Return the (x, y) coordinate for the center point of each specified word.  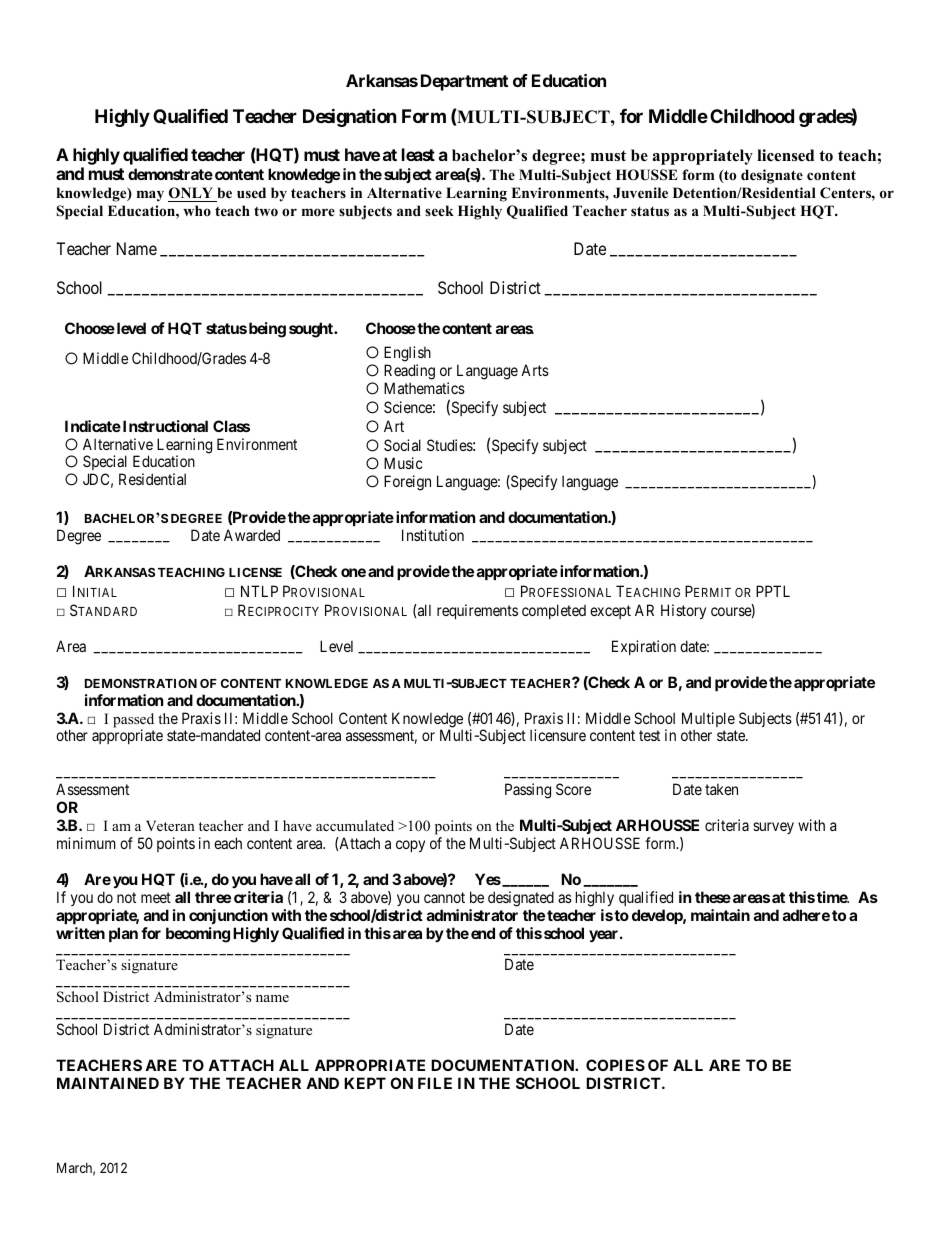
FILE (435, 1083)
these (713, 897)
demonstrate (170, 174)
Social (402, 445)
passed (133, 721)
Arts (535, 370)
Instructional (164, 426)
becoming (198, 935)
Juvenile (640, 193)
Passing (528, 791)
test (649, 736)
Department (464, 82)
